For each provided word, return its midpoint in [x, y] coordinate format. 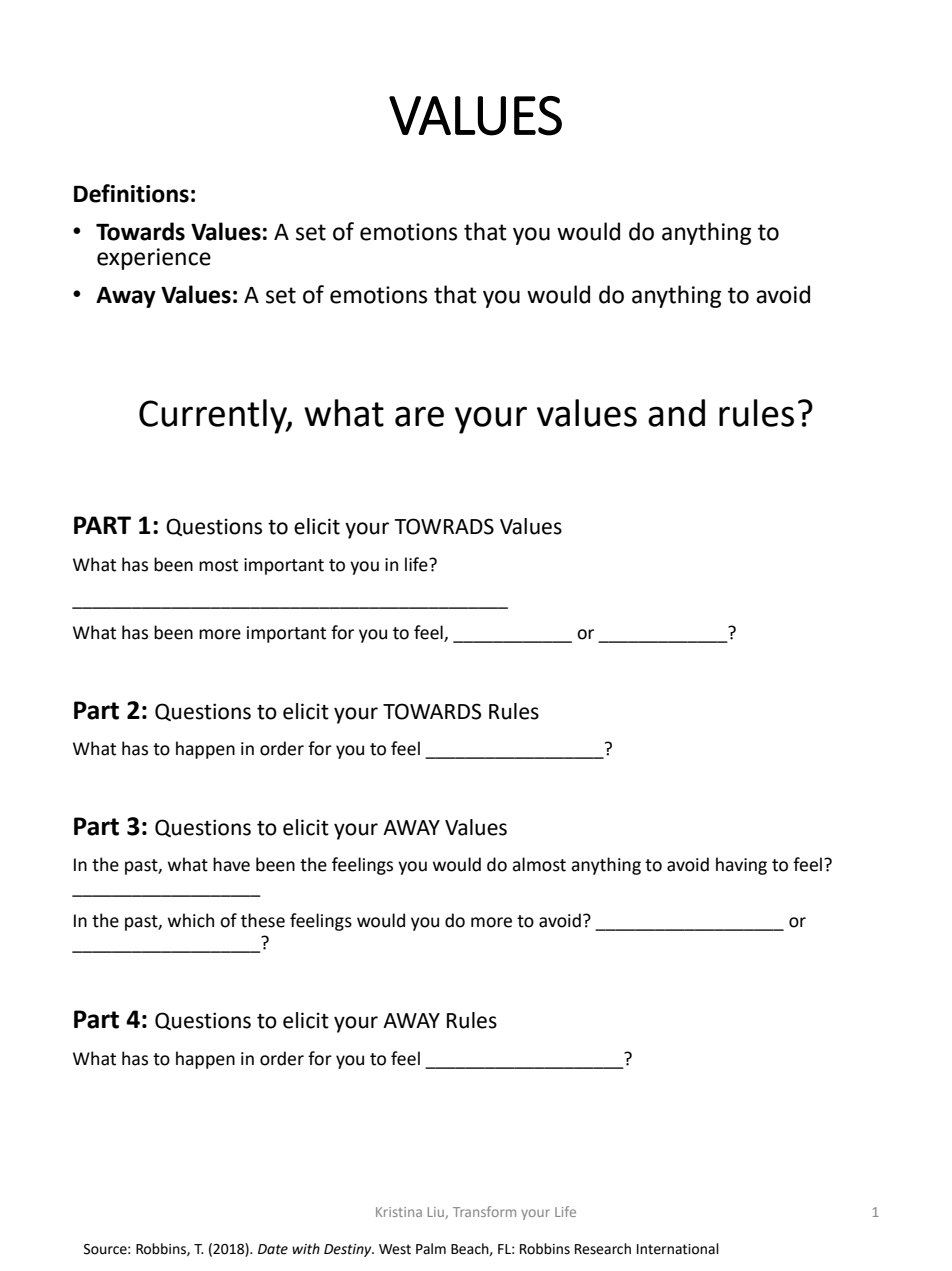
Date [273, 1249]
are [419, 416]
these [263, 920]
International [678, 1249]
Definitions [131, 193]
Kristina [399, 1212]
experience [154, 259]
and [676, 413]
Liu [437, 1213]
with [306, 1249]
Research [603, 1249]
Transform [484, 1211]
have [231, 864]
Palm [431, 1249]
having [741, 866]
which [191, 920]
